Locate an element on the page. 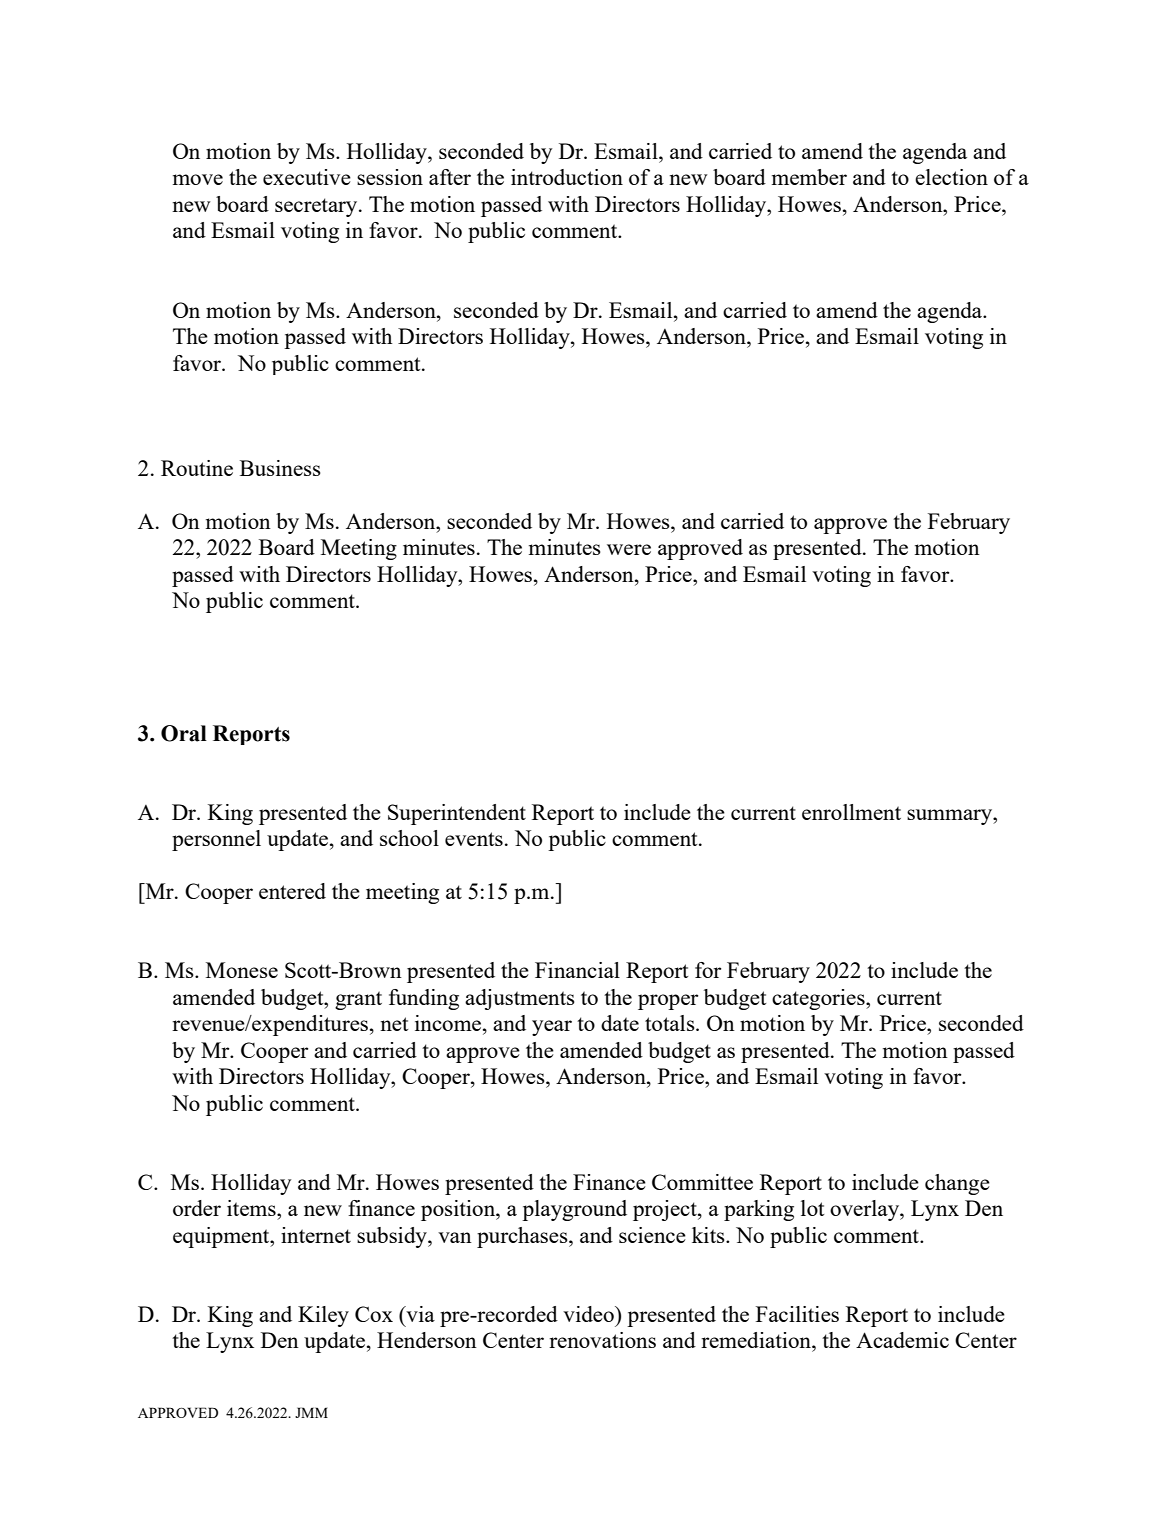 The height and width of the image is (1517, 1172). Oral is located at coordinates (184, 733).
